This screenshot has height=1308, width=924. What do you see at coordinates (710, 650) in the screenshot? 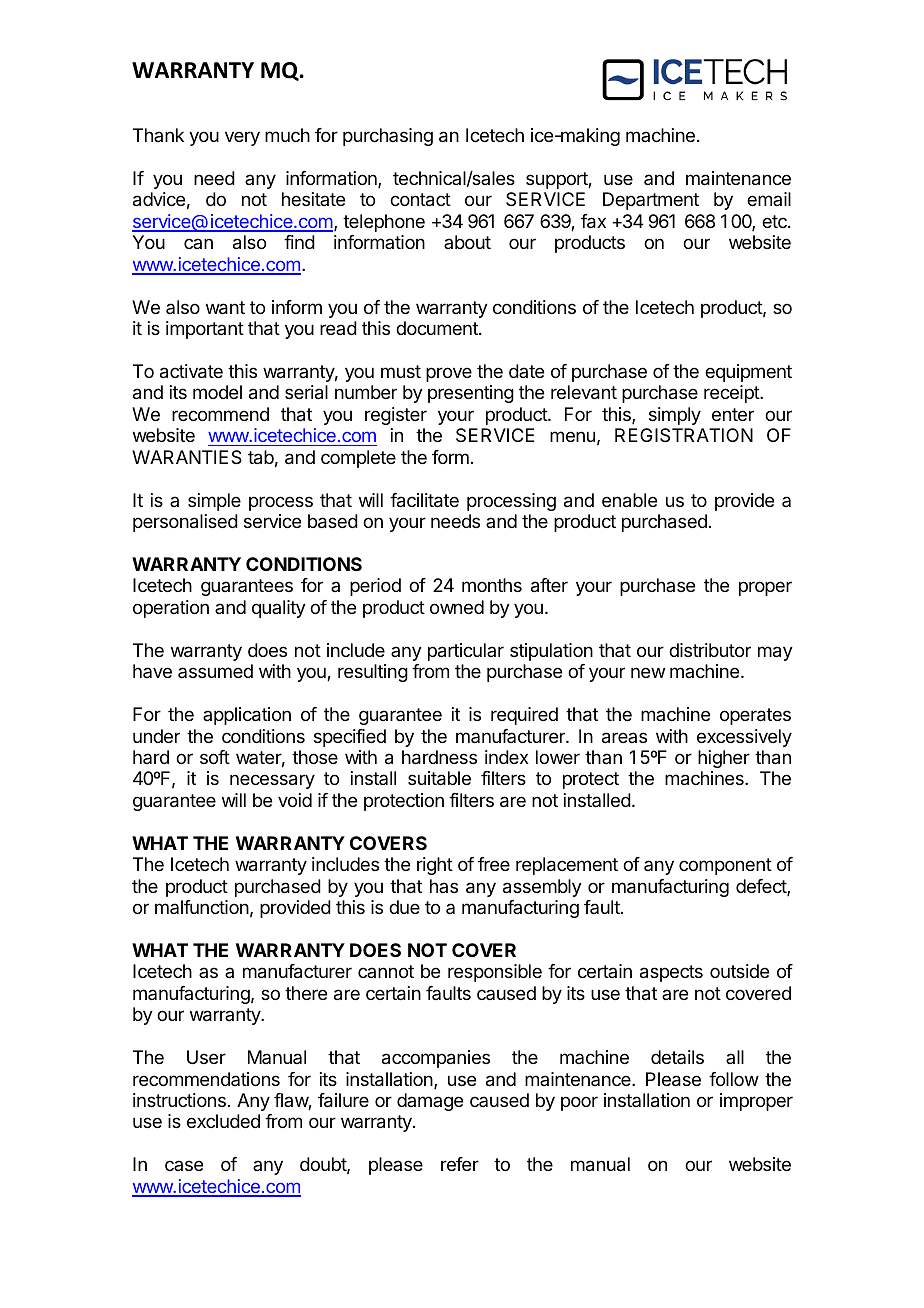
I see `distributor` at bounding box center [710, 650].
